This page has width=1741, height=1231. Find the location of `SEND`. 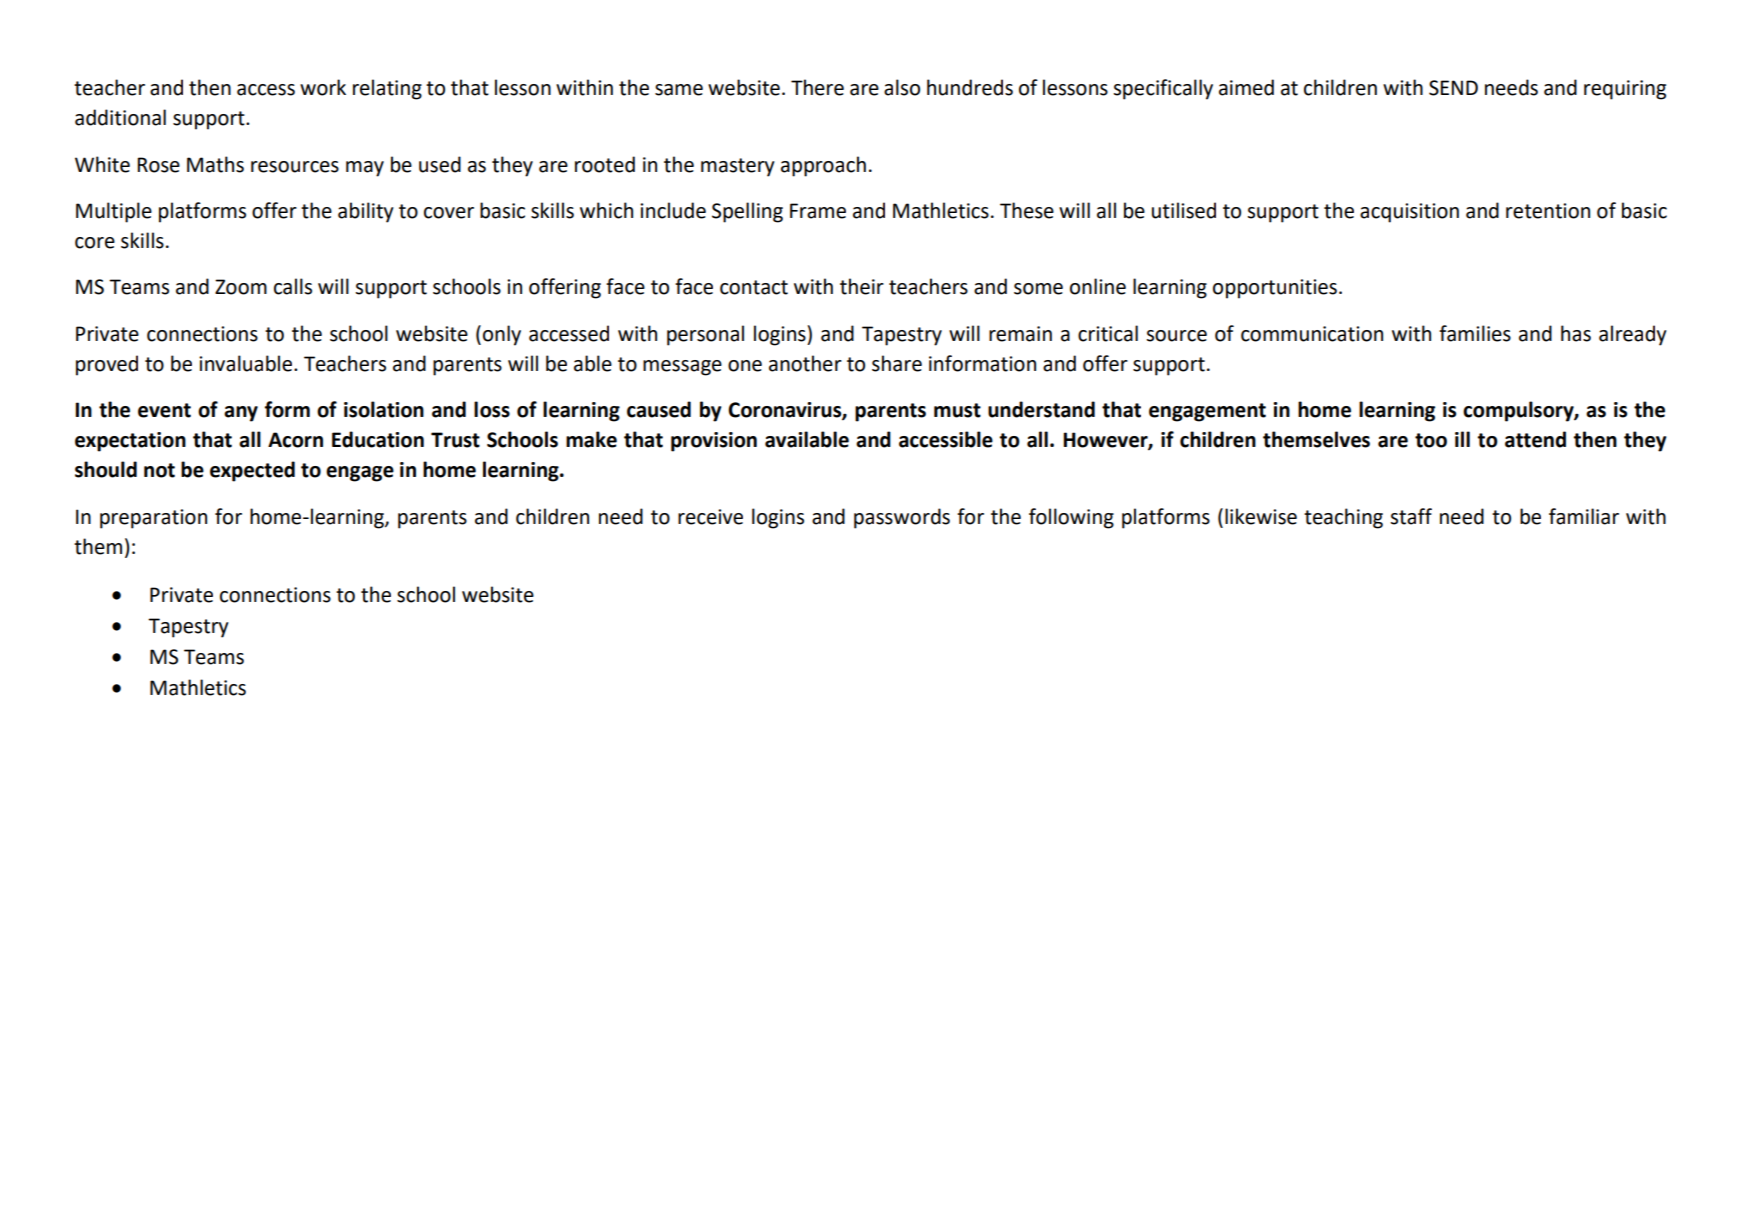

SEND is located at coordinates (1453, 88).
